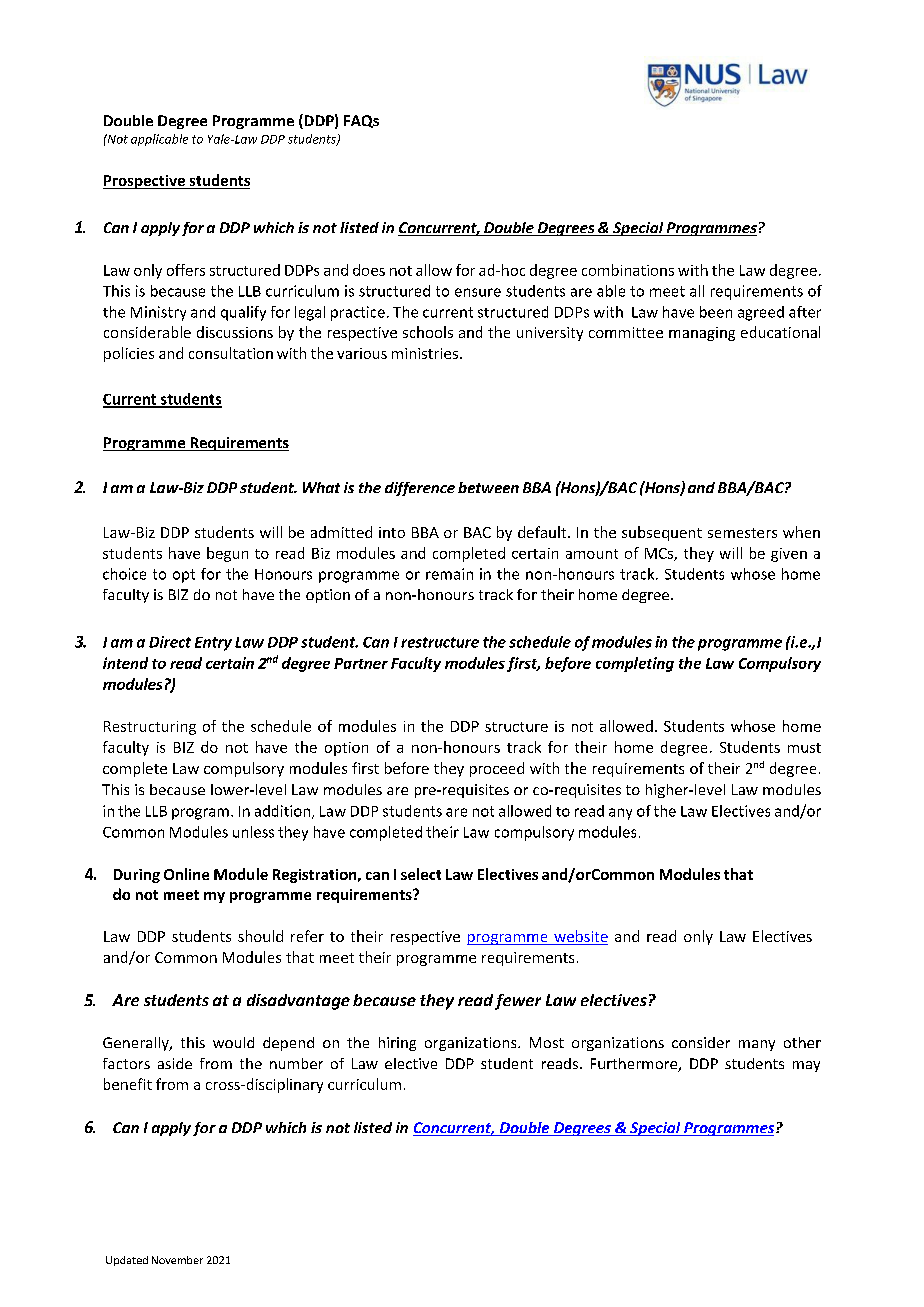 The height and width of the document is (1307, 924). Describe the element at coordinates (742, 533) in the document. I see `semesters` at that location.
